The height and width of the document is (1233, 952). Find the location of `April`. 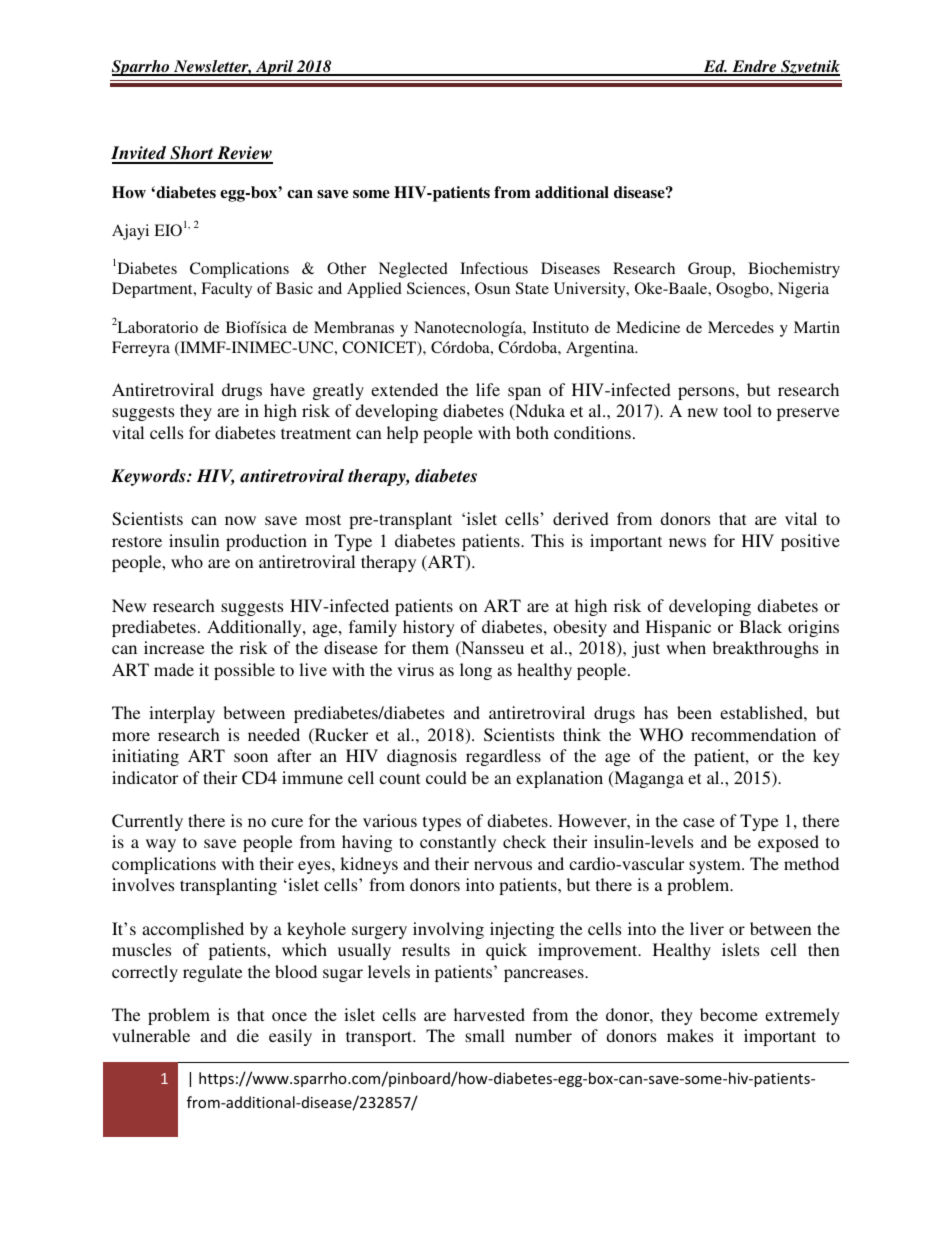

April is located at coordinates (275, 68).
